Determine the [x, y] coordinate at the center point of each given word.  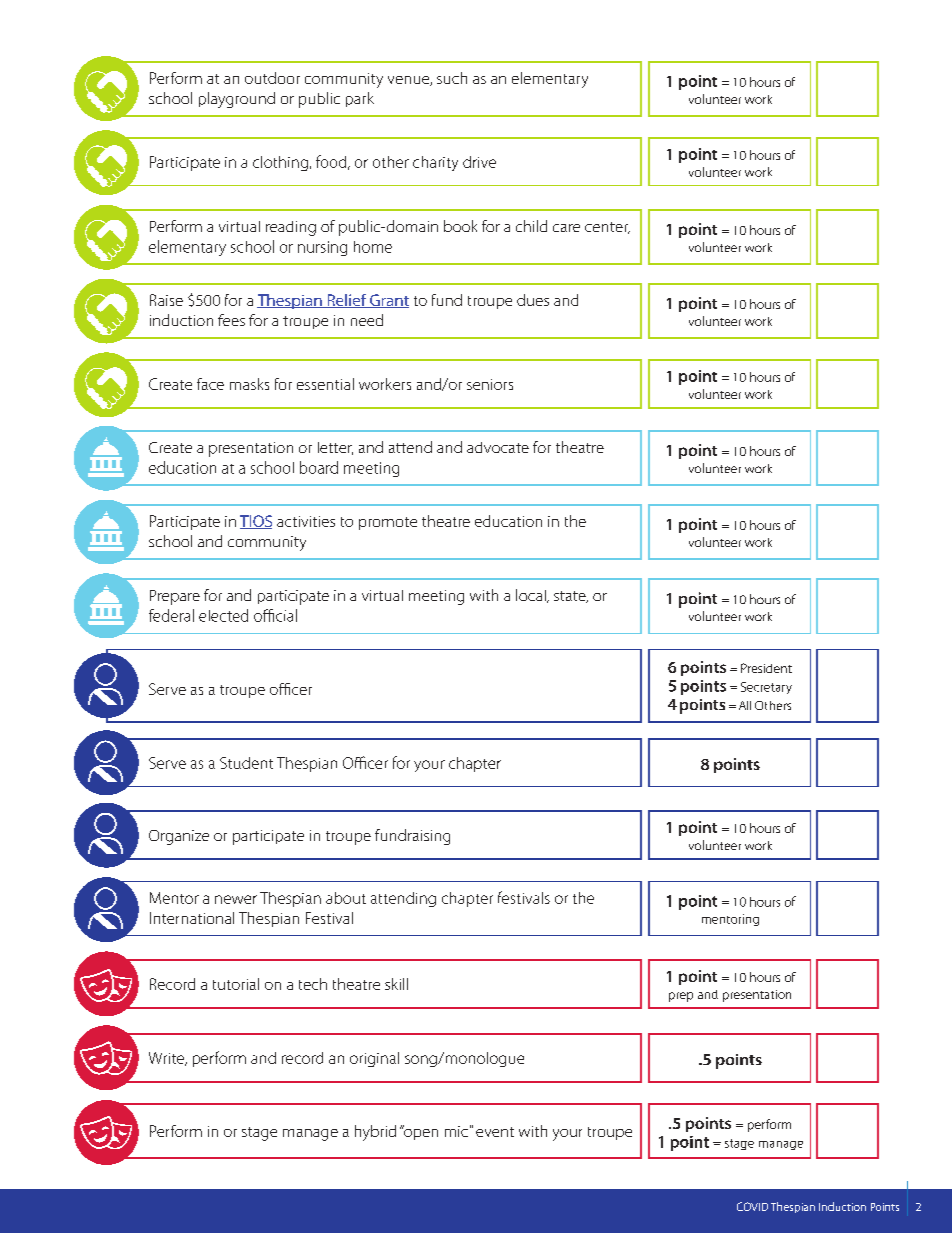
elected [223, 615]
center [607, 228]
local [532, 596]
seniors [490, 384]
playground [237, 100]
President [766, 668]
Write [167, 1059]
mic [456, 1131]
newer [236, 899]
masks [249, 384]
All [745, 705]
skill [396, 984]
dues [533, 300]
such [452, 78]
